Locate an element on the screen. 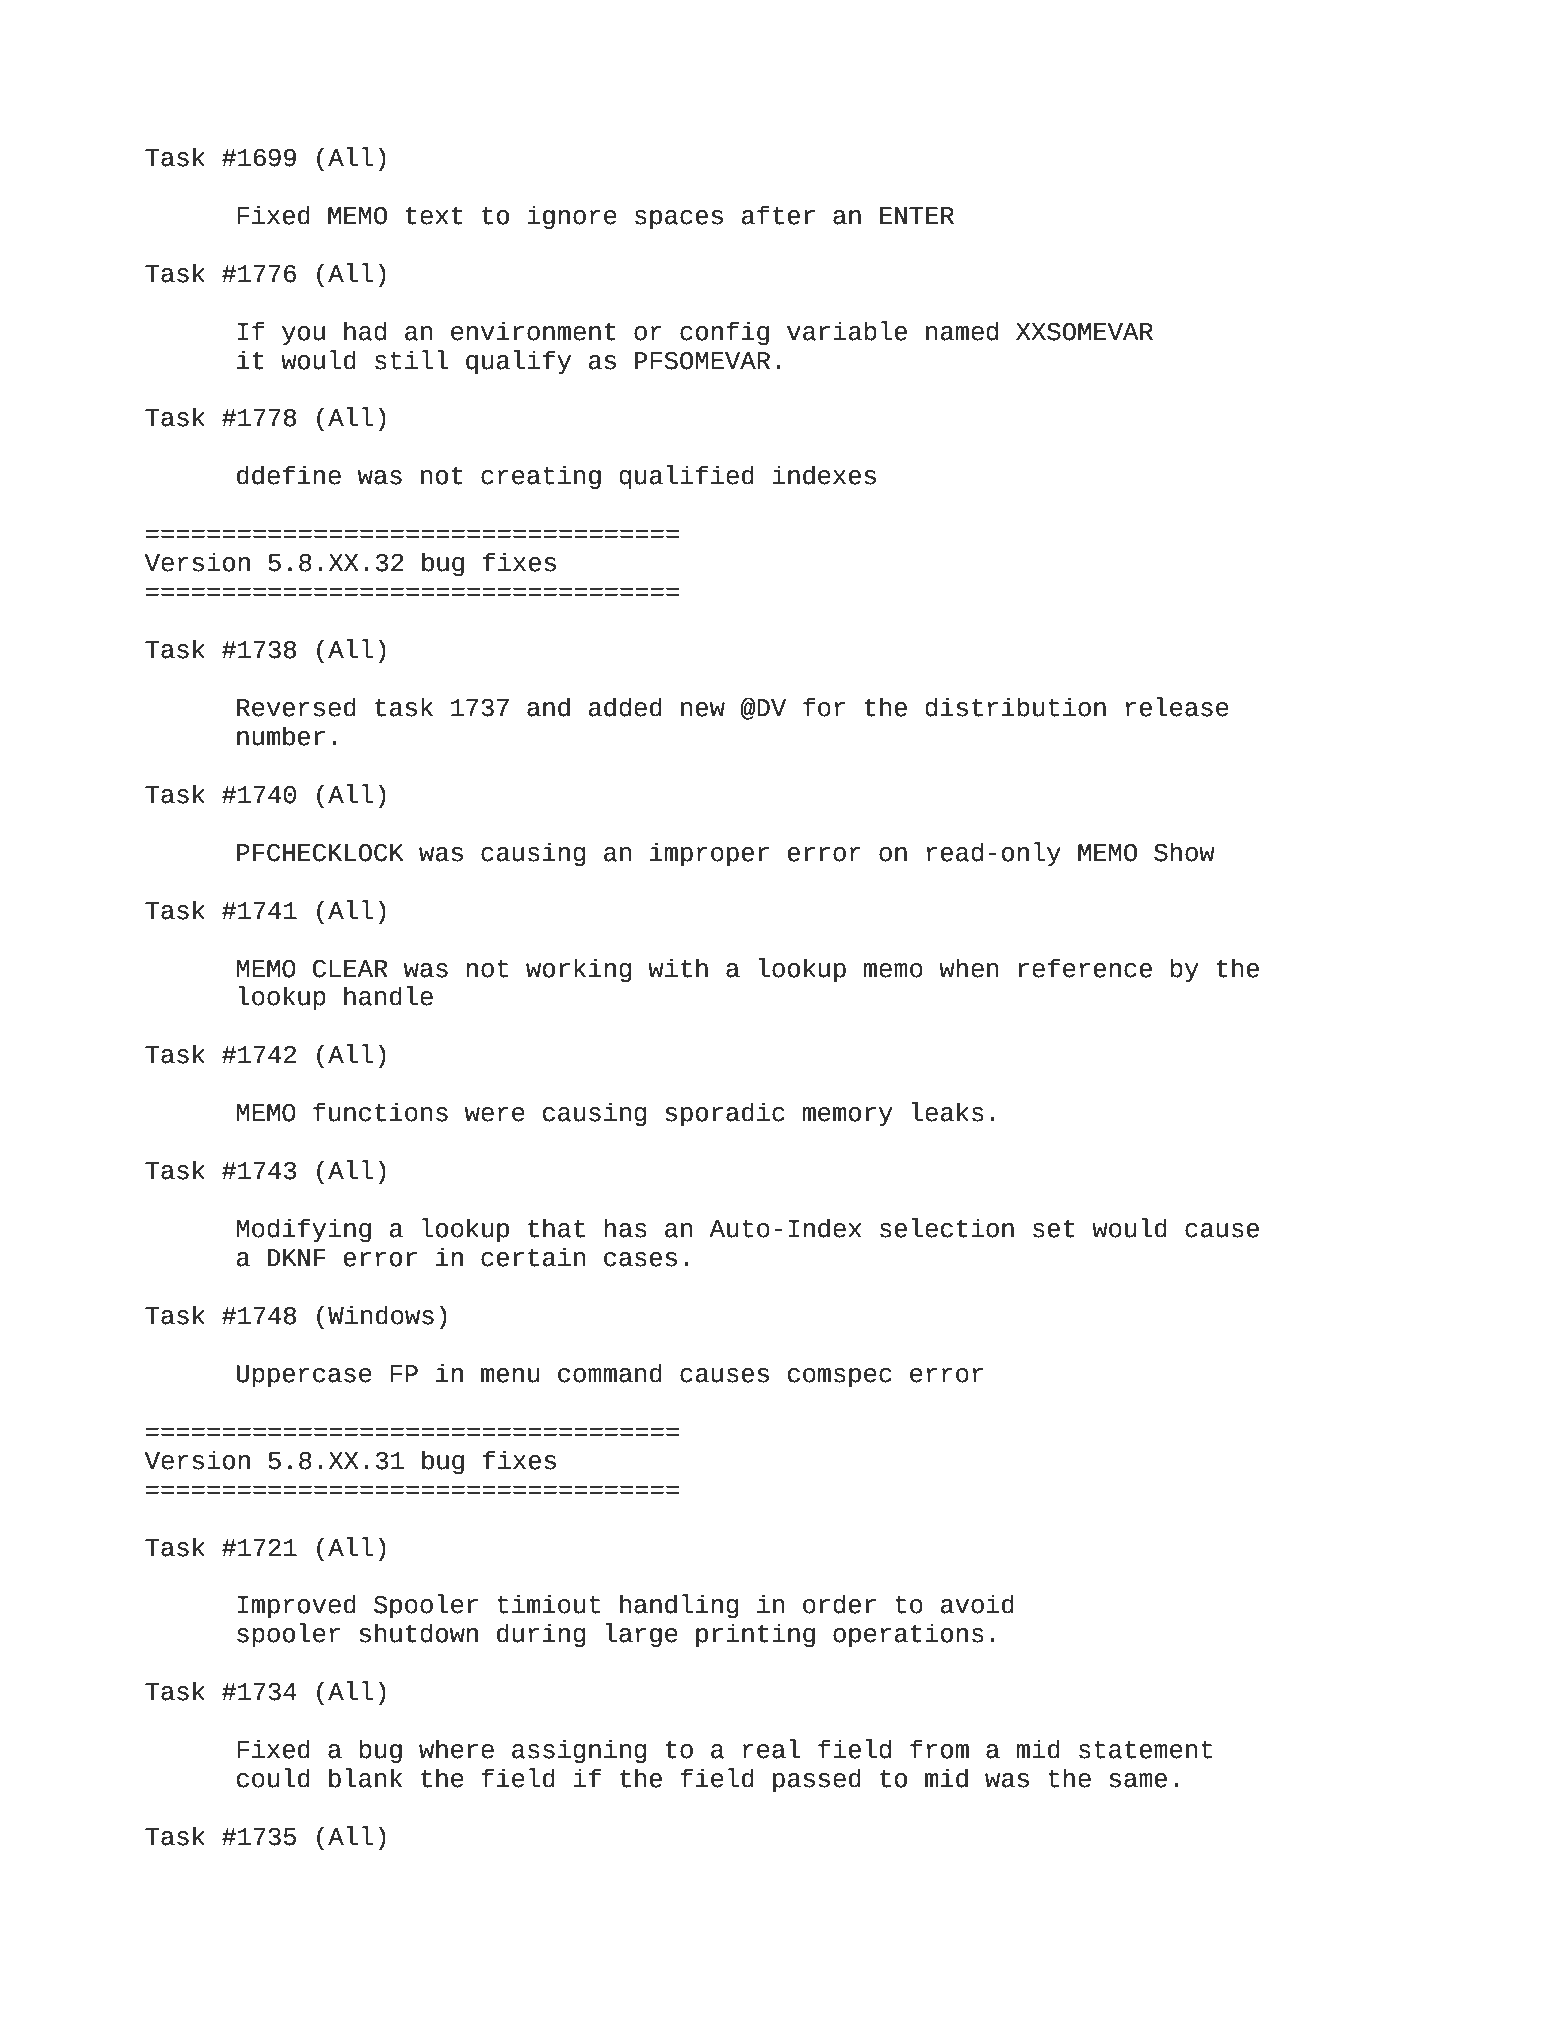  real is located at coordinates (772, 1749).
